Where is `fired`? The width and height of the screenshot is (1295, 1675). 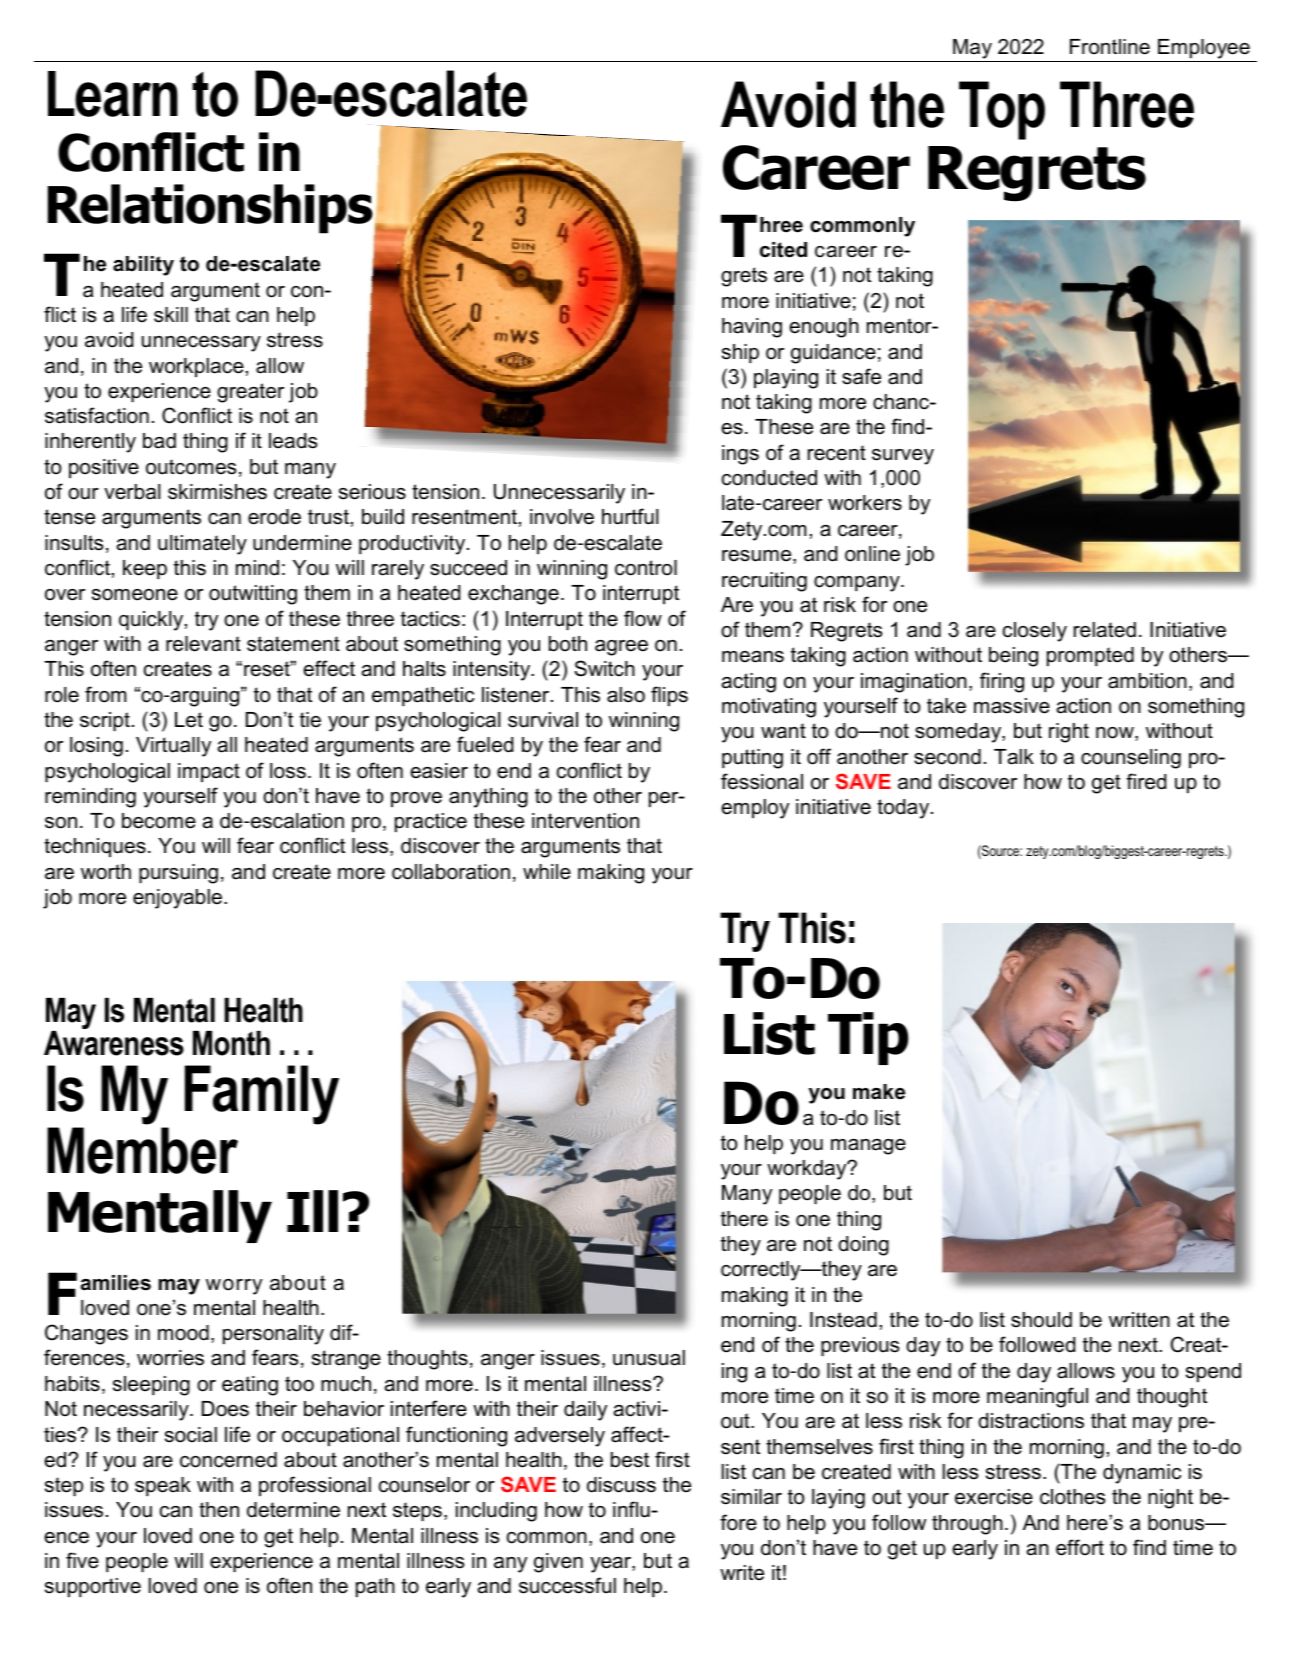
fired is located at coordinates (1146, 781).
